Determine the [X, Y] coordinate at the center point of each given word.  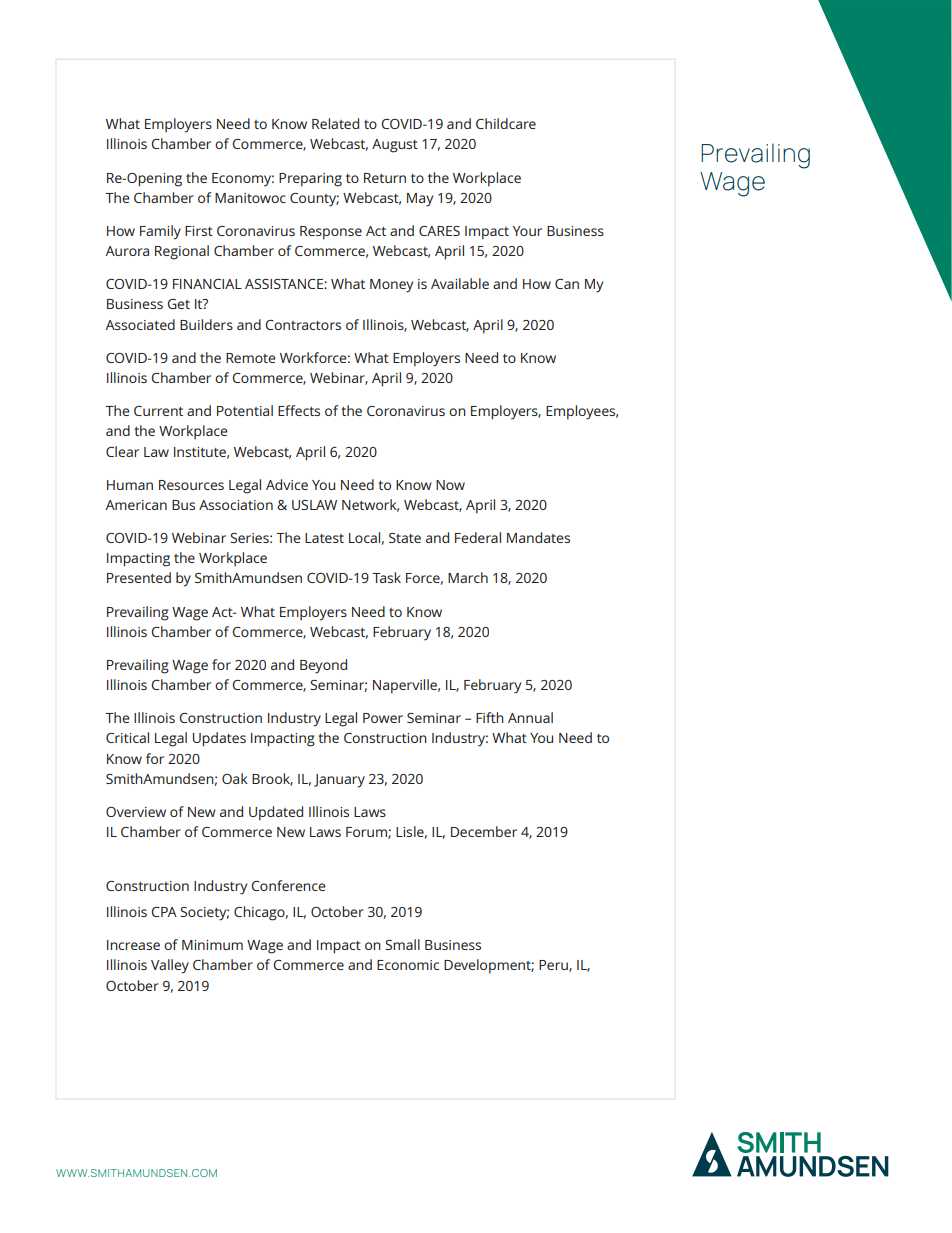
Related [335, 123]
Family [160, 232]
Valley [170, 966]
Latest [324, 538]
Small [402, 944]
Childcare [506, 123]
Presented [139, 577]
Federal [478, 537]
